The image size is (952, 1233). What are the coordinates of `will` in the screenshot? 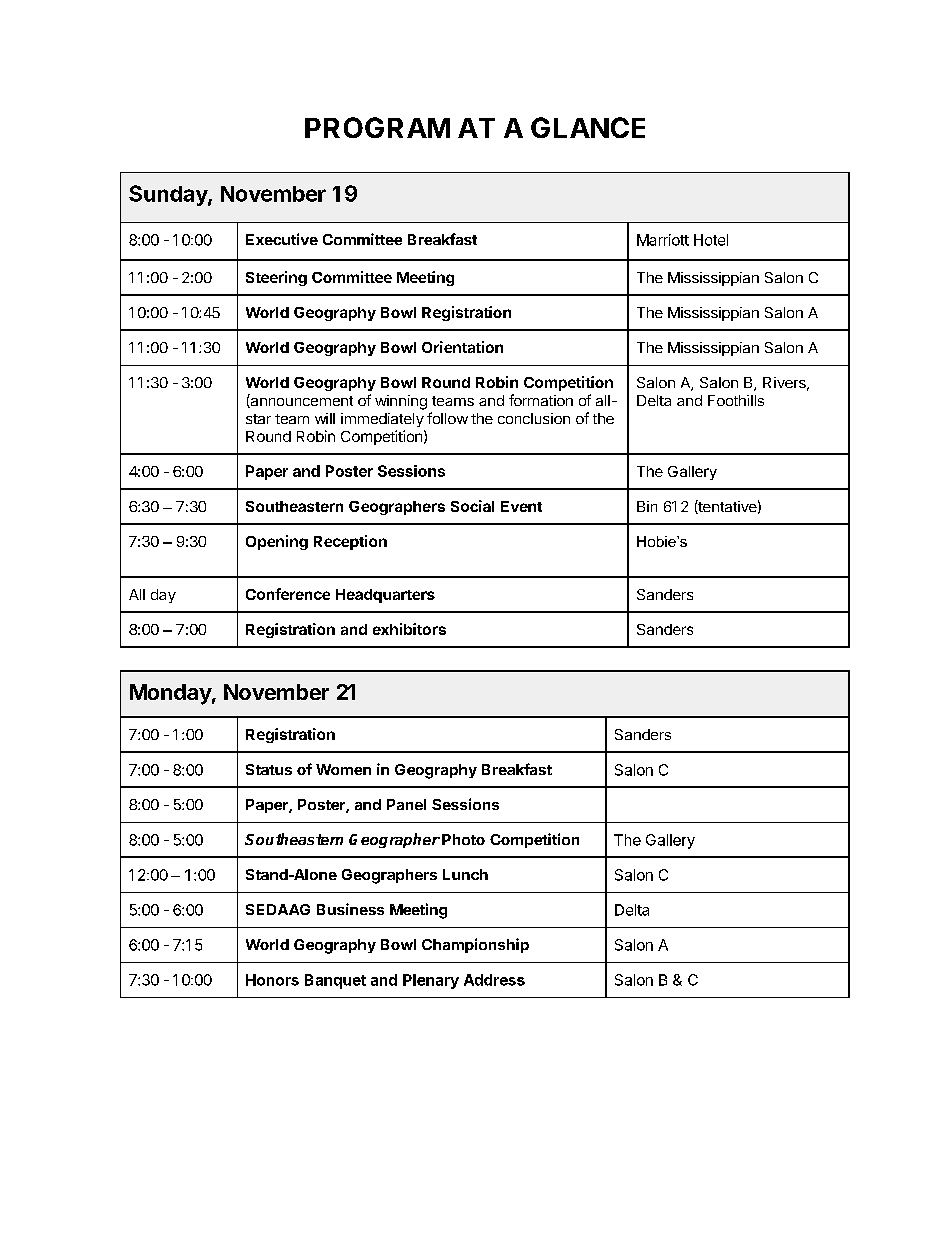 It's located at (325, 418).
